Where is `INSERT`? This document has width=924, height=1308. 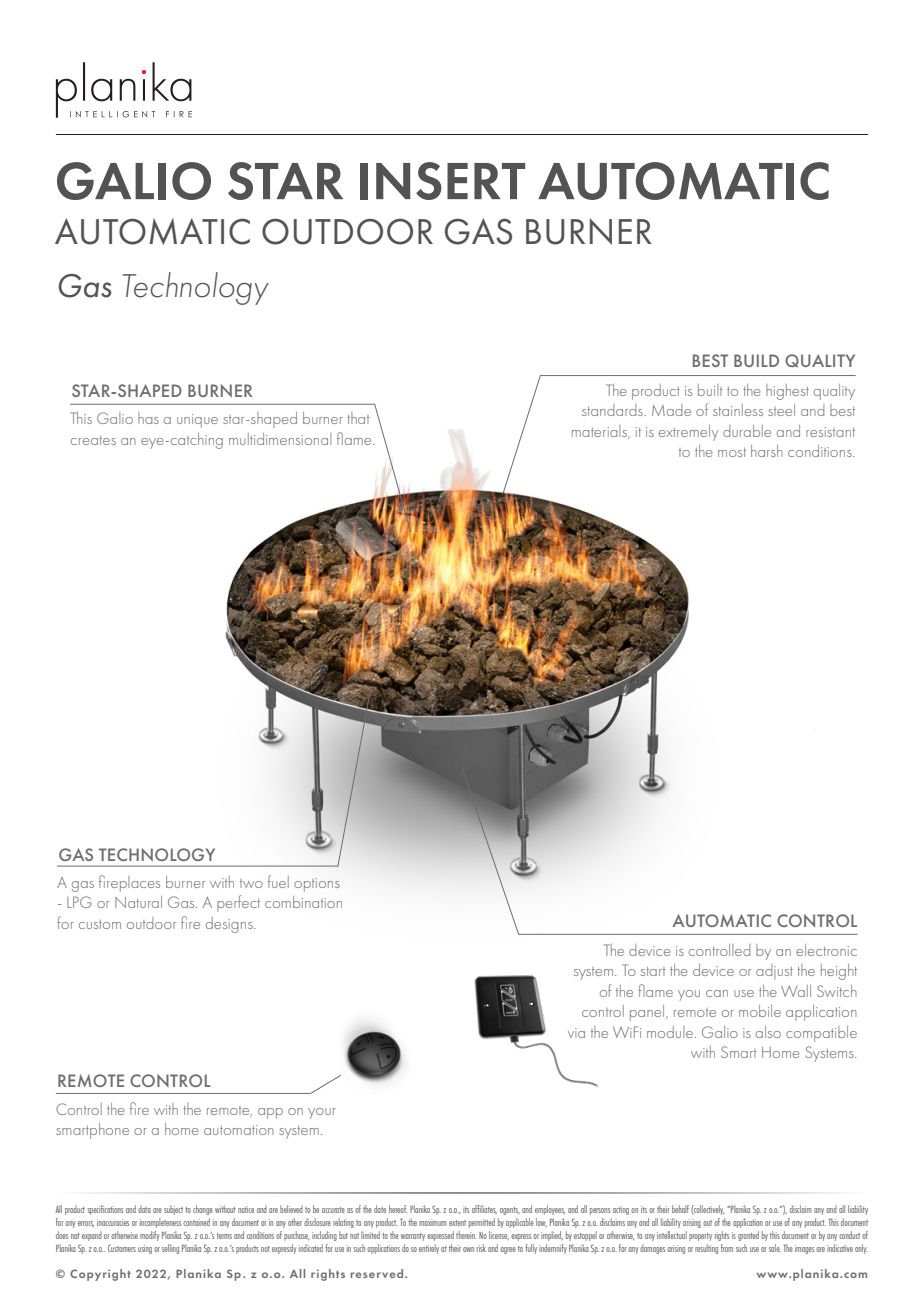
INSERT is located at coordinates (442, 181).
